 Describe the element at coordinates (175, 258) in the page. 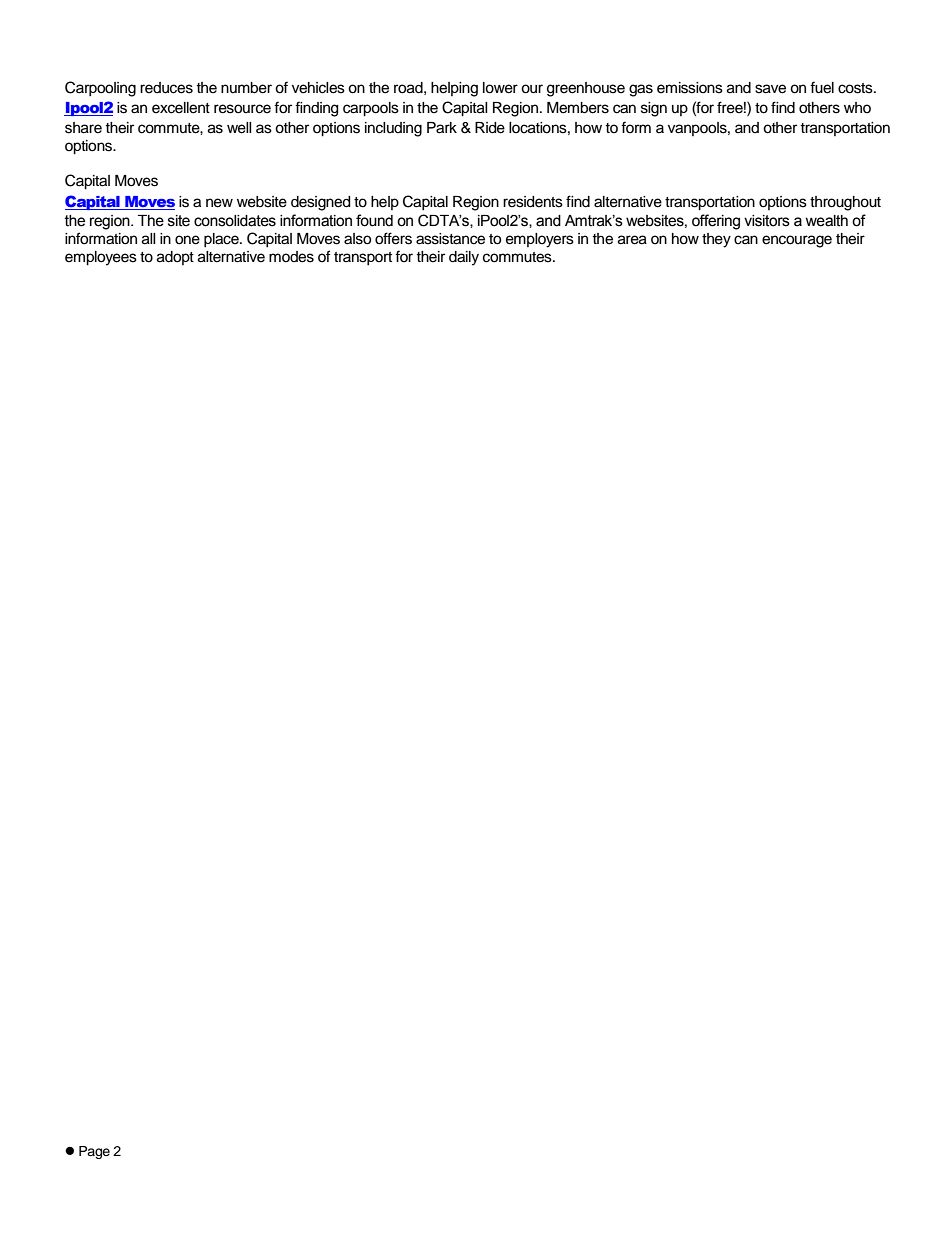

I see `adopt` at that location.
